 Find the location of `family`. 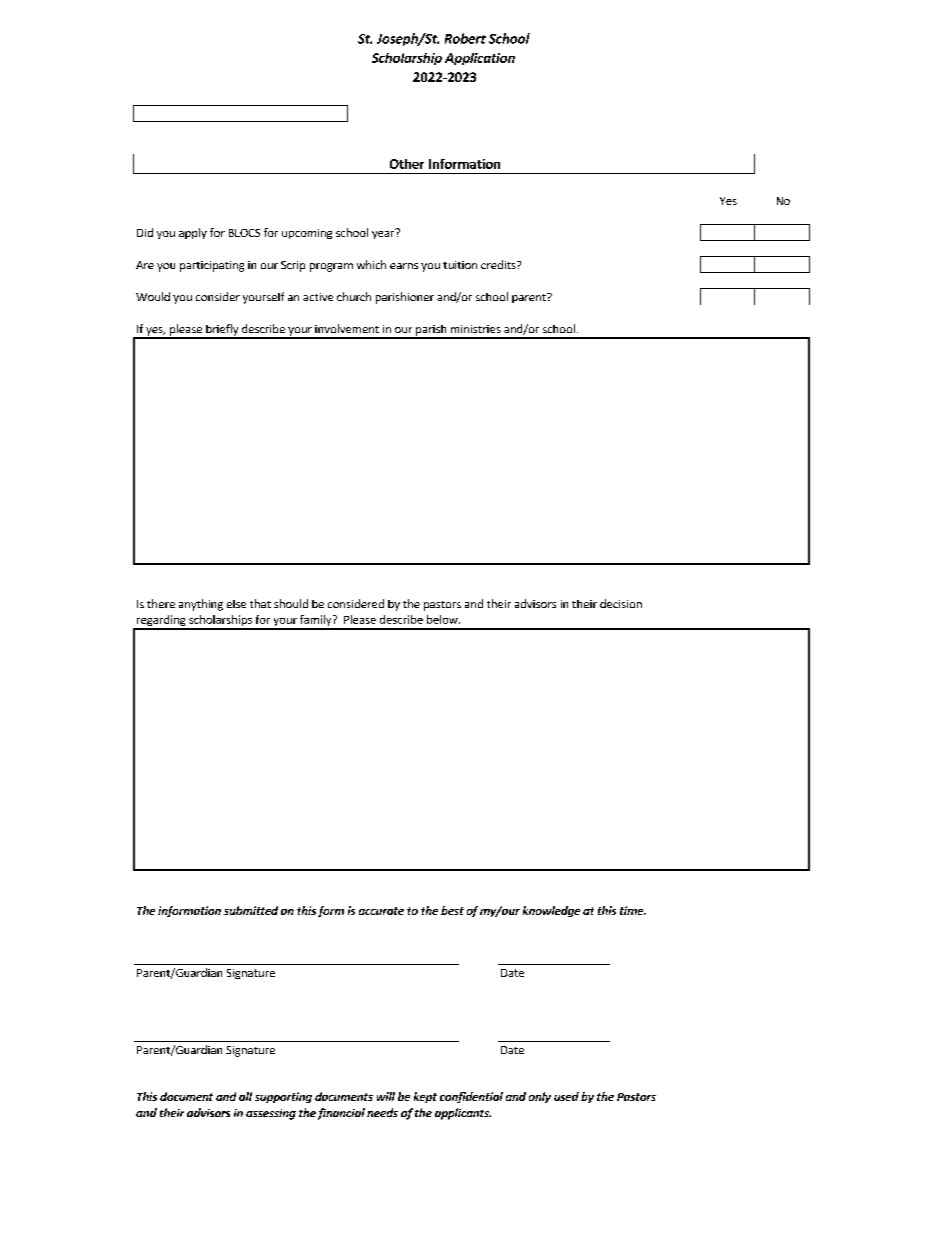

family is located at coordinates (316, 622).
